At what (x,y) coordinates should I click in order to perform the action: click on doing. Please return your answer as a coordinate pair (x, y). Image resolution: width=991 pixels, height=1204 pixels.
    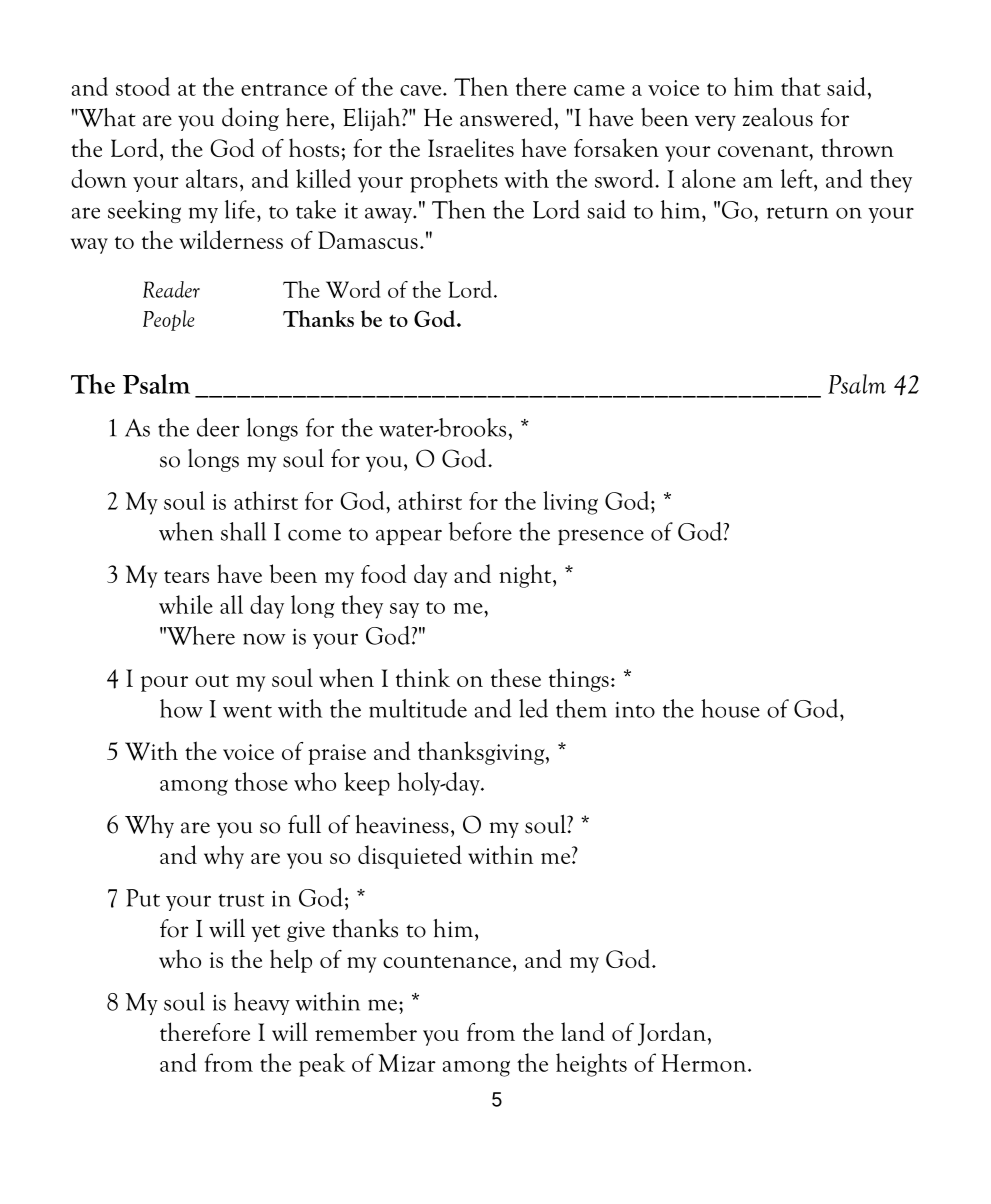
    Looking at the image, I should click on (250, 119).
